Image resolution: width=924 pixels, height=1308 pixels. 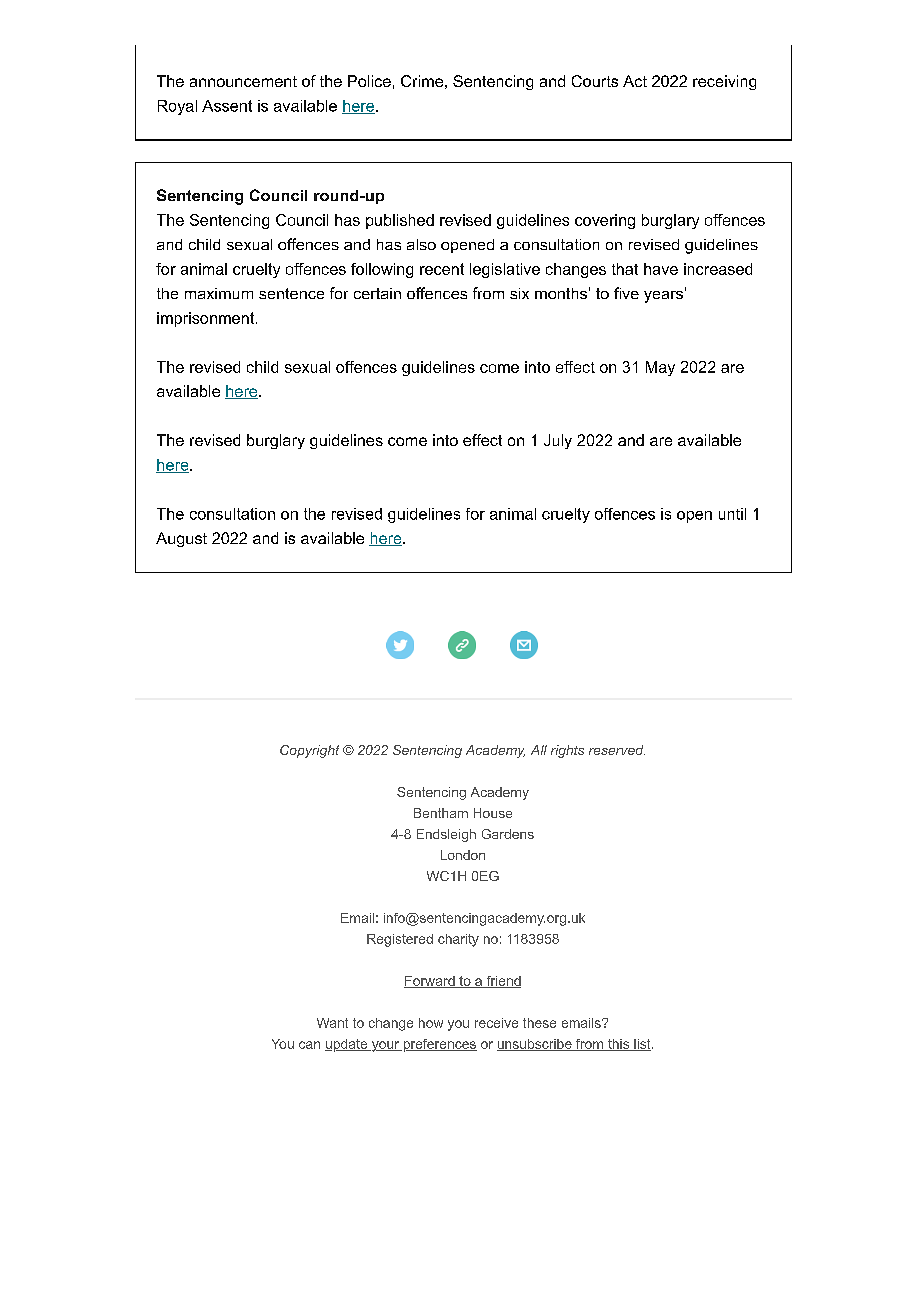 What do you see at coordinates (539, 750) in the page?
I see `All` at bounding box center [539, 750].
